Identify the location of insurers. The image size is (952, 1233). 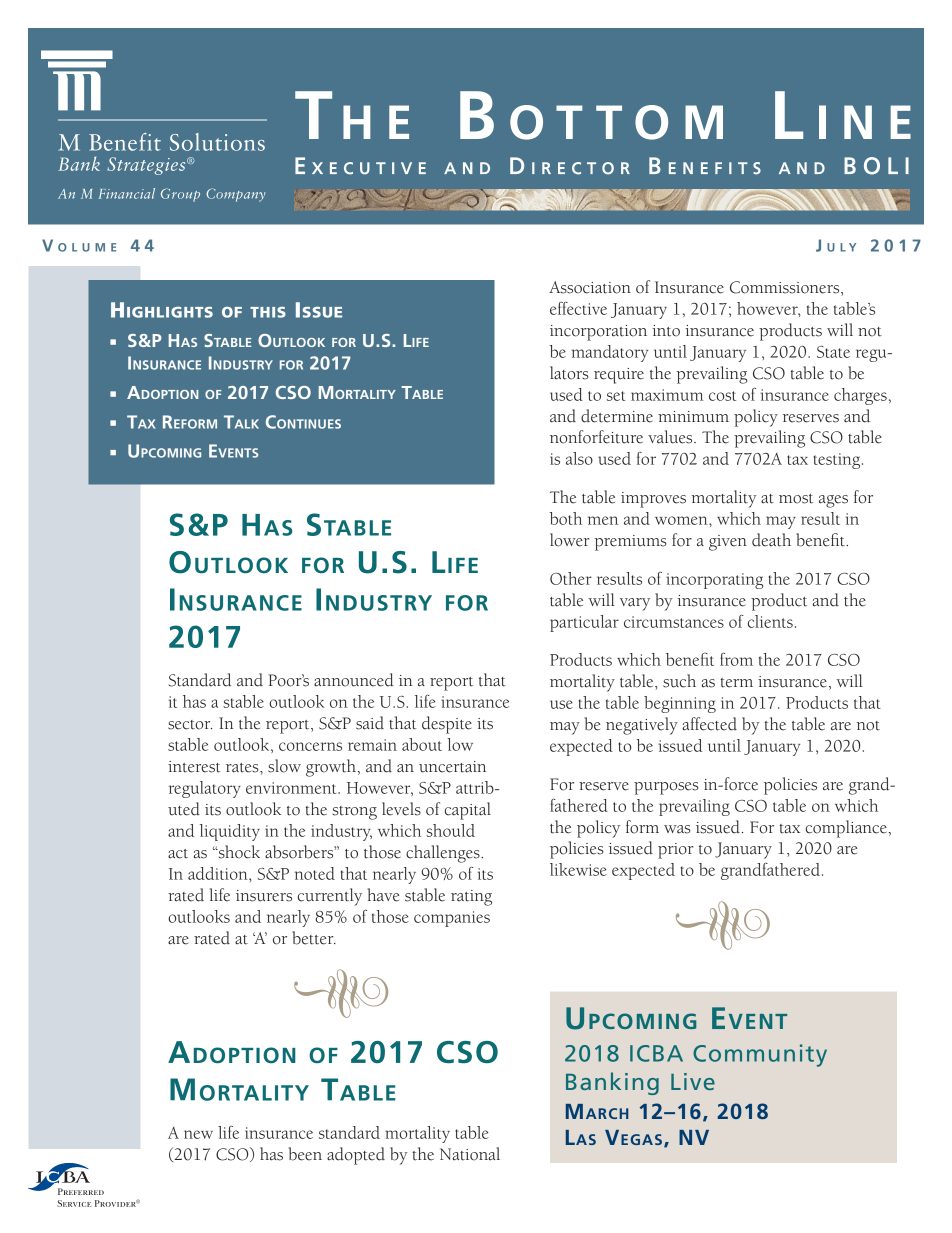
(264, 896).
